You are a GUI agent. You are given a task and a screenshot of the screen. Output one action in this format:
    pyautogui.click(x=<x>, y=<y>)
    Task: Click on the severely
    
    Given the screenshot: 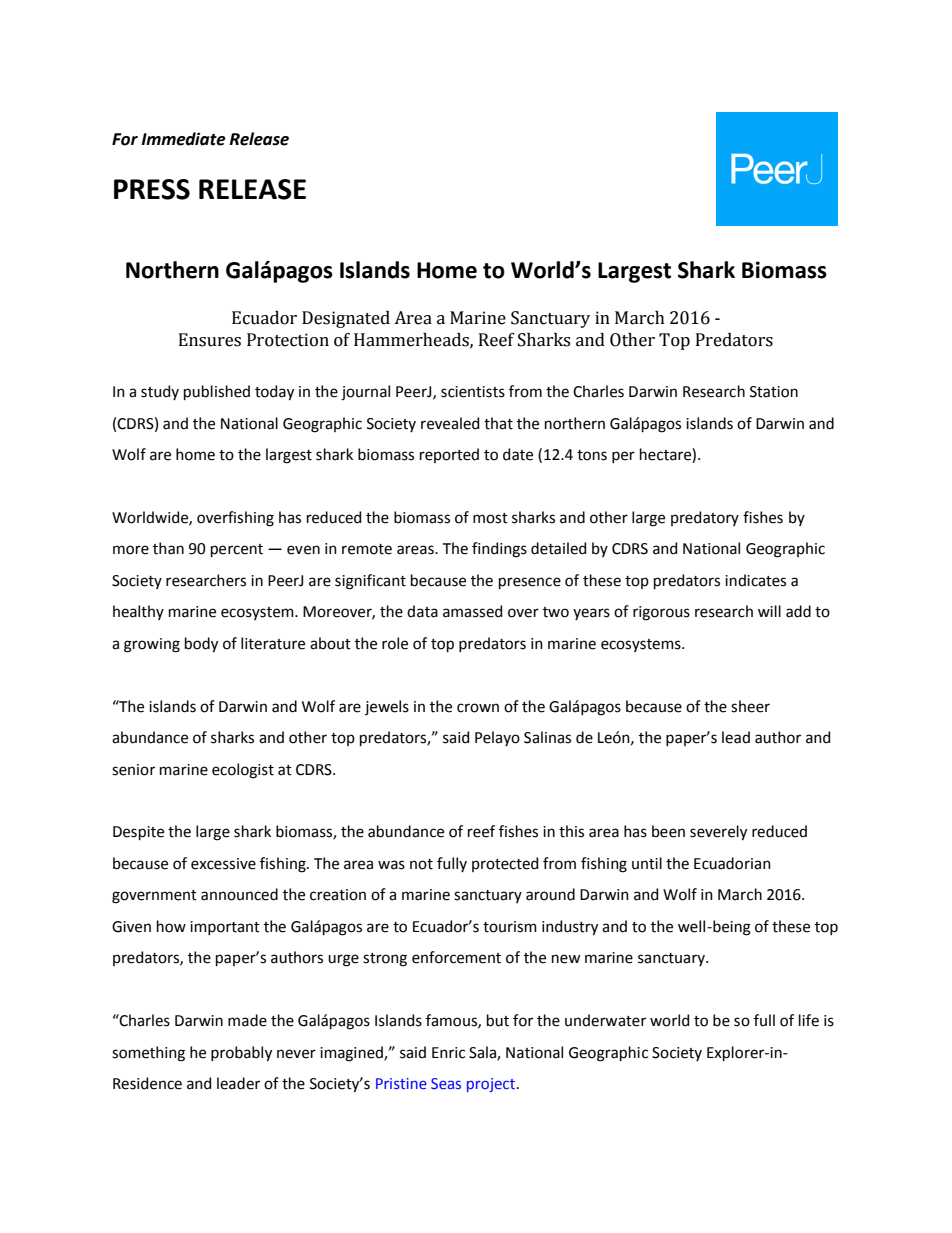 What is the action you would take?
    pyautogui.click(x=718, y=833)
